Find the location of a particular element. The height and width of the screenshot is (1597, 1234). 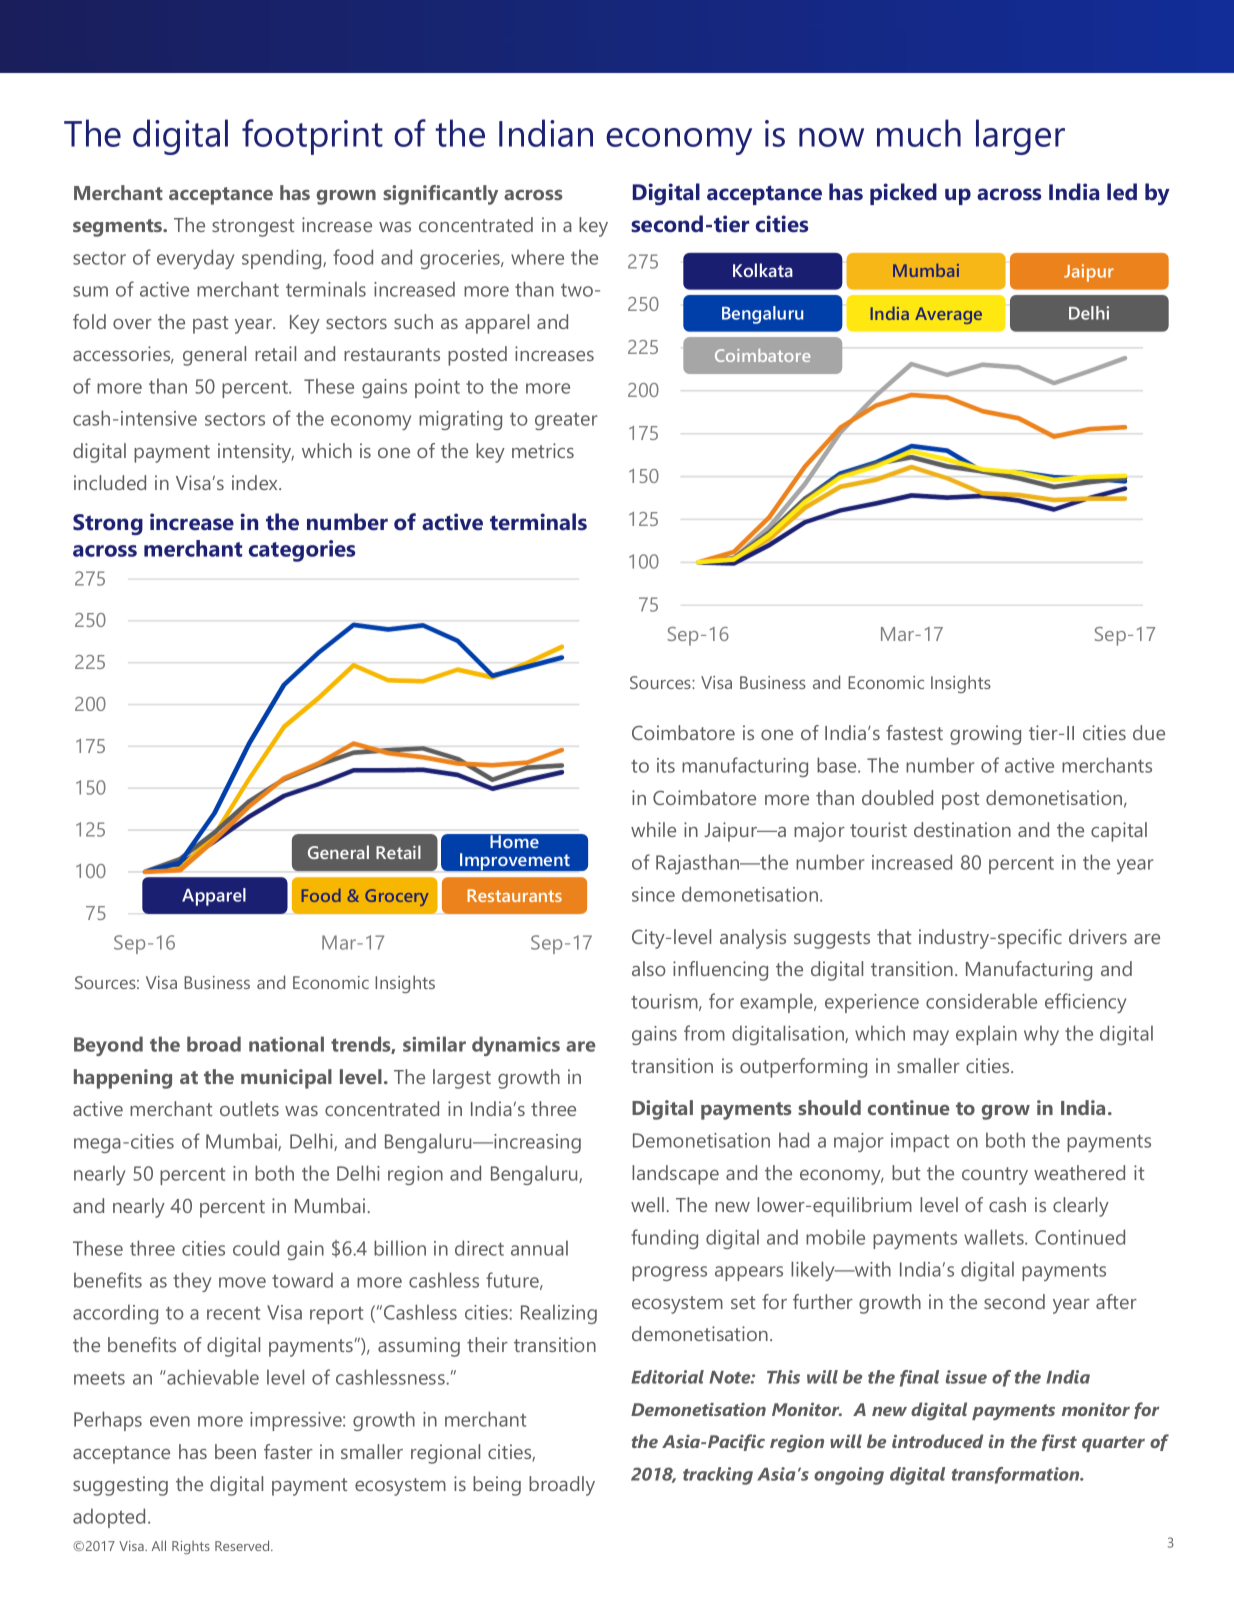

metrics is located at coordinates (543, 450).
